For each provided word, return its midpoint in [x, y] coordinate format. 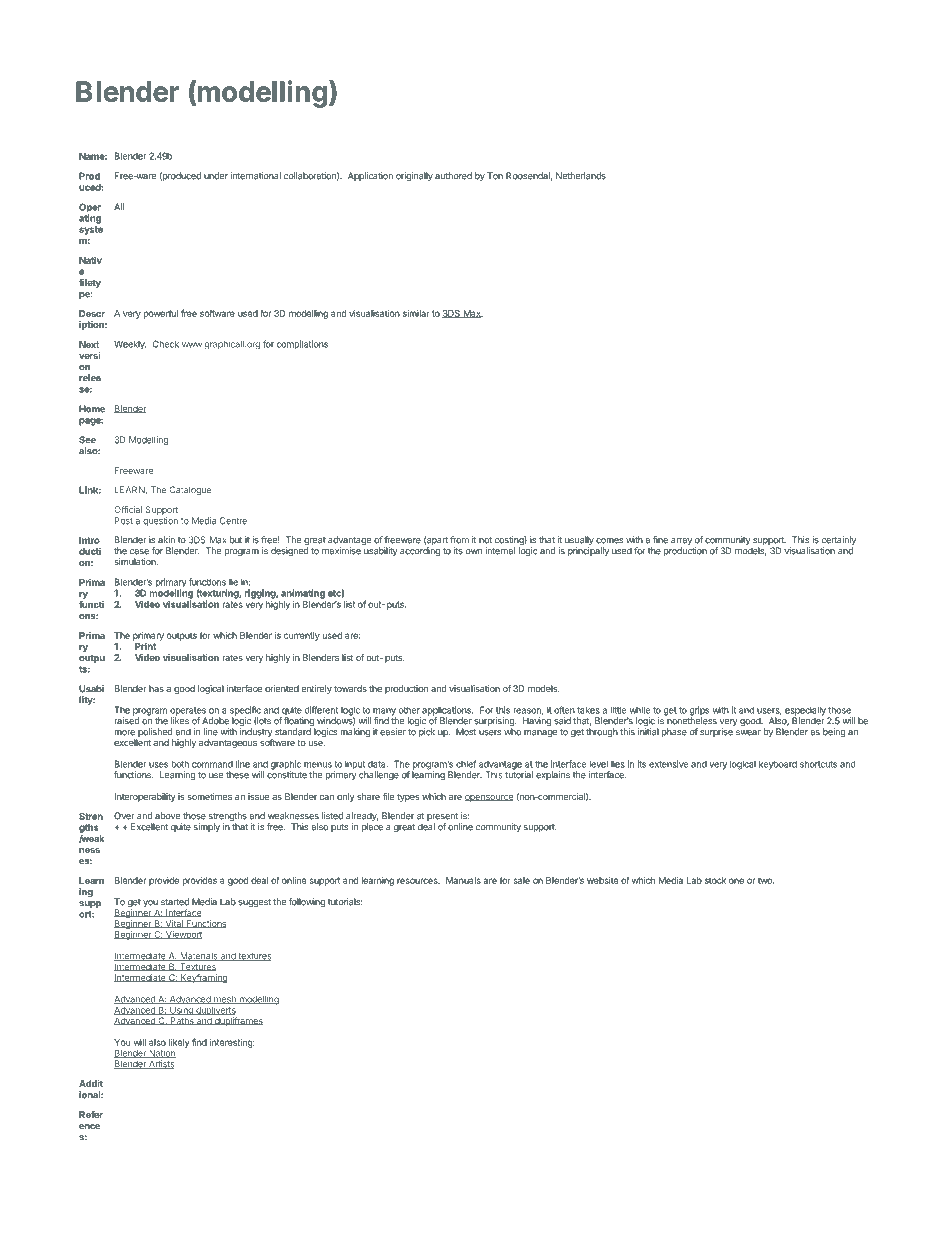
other [409, 710]
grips [699, 712]
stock [715, 880]
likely [179, 1043]
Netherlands [581, 176]
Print [145, 646]
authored [453, 176]
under [216, 176]
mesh [225, 1000]
